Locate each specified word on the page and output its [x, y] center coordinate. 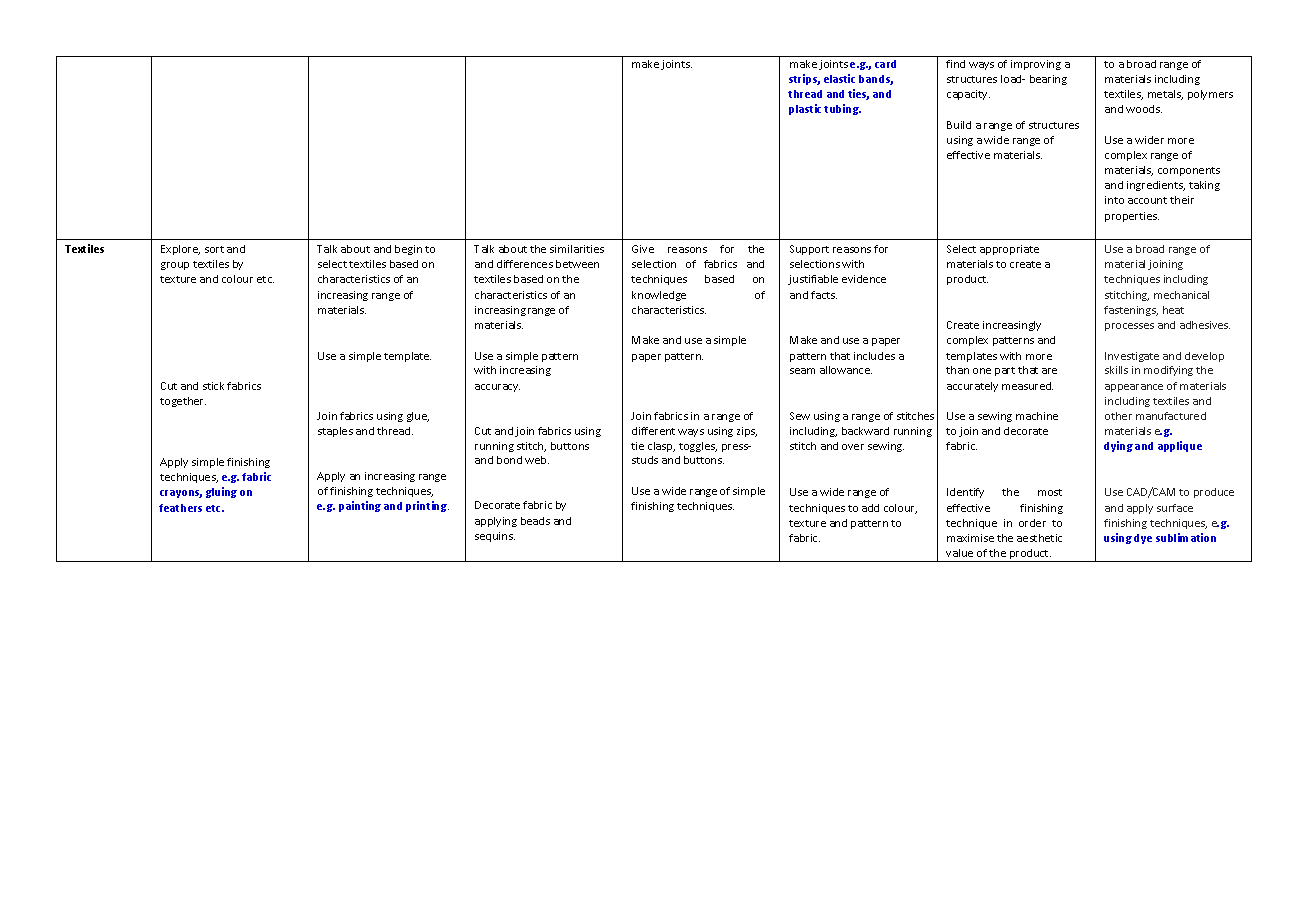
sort [214, 249]
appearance [1134, 388]
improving [1036, 65]
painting [360, 506]
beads [535, 521]
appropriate [1009, 250]
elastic [839, 78]
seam [802, 371]
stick [213, 386]
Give [643, 249]
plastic [807, 109]
